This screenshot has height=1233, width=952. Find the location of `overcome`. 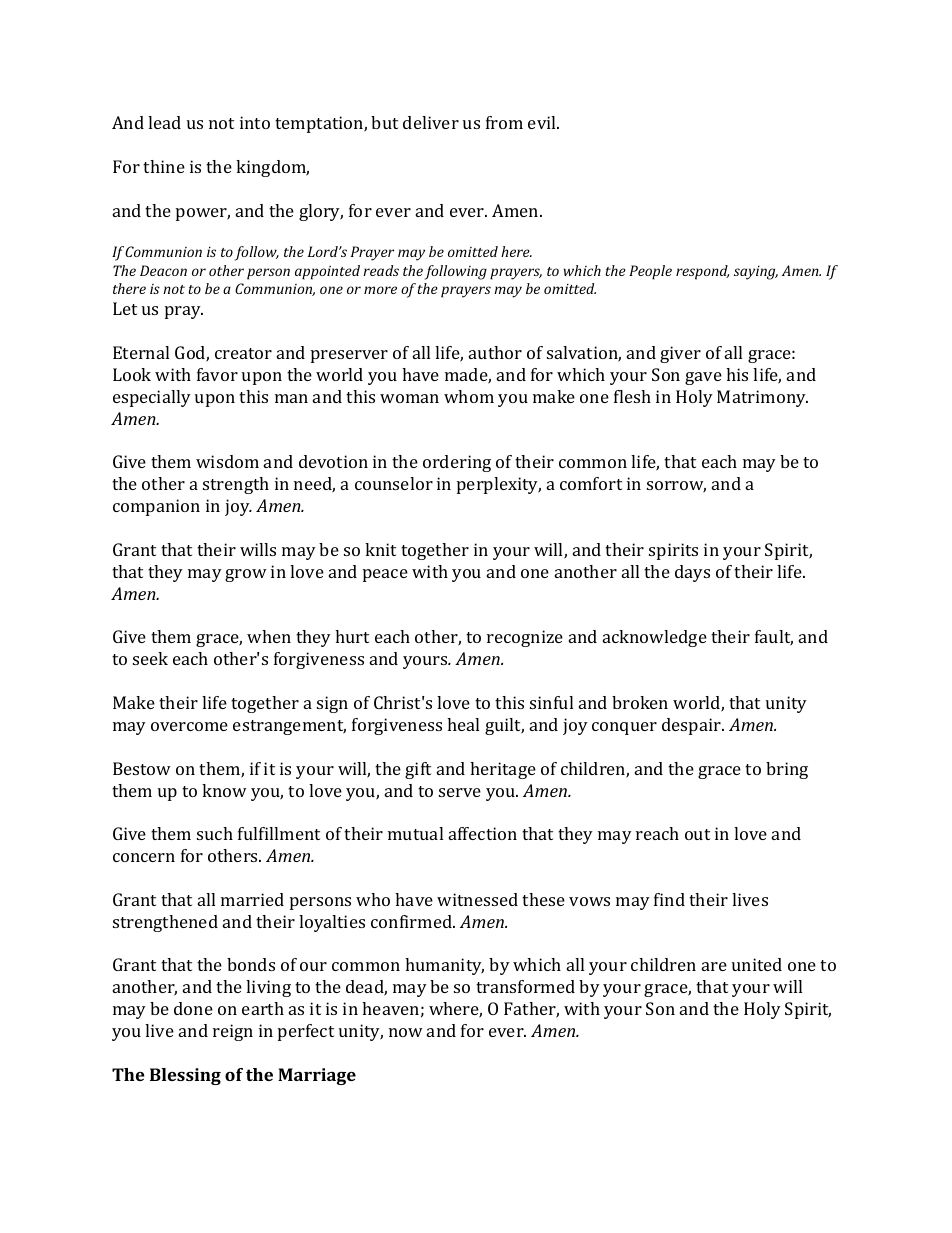

overcome is located at coordinates (189, 726).
